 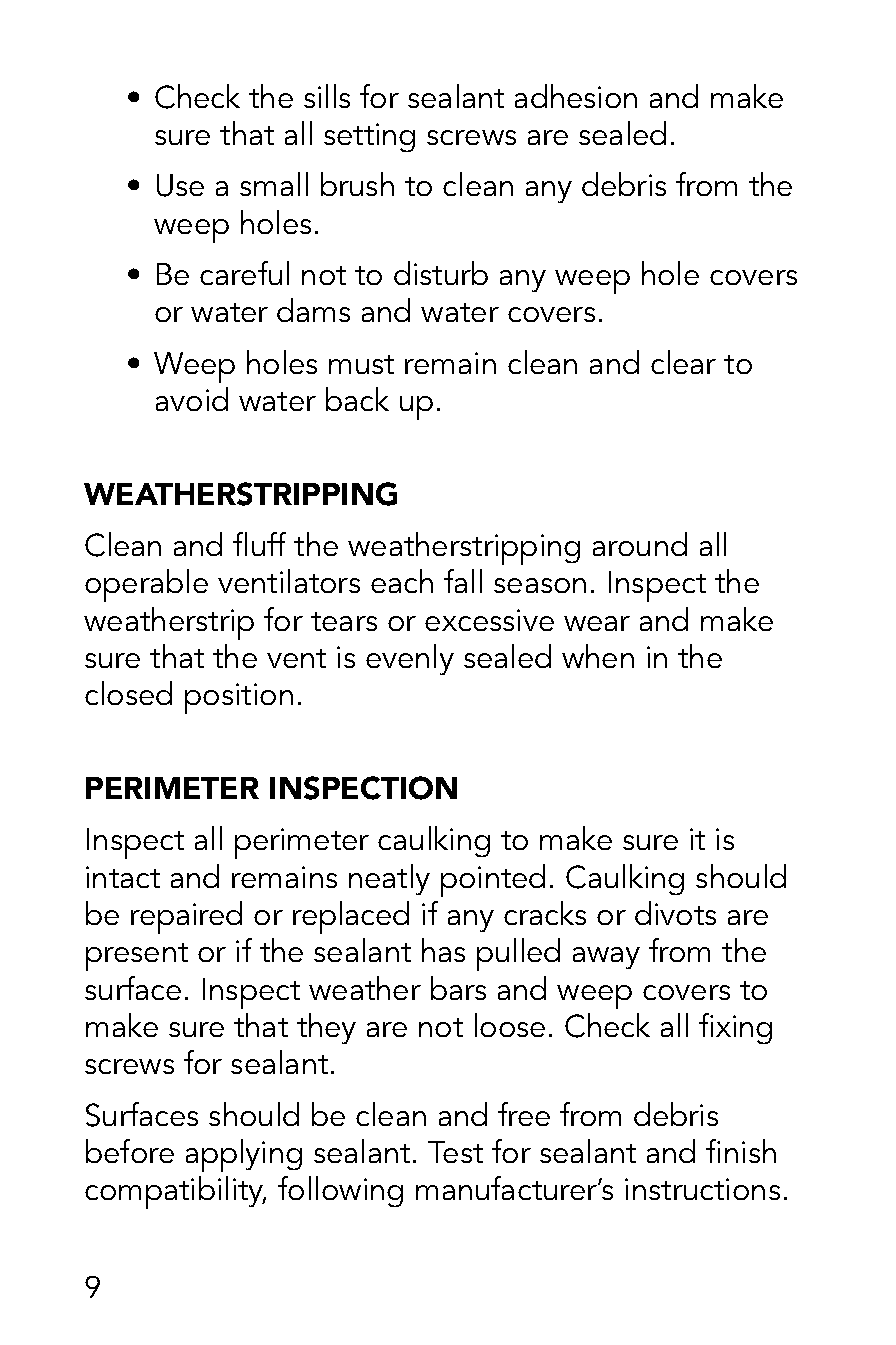 I want to click on when, so click(x=598, y=656).
